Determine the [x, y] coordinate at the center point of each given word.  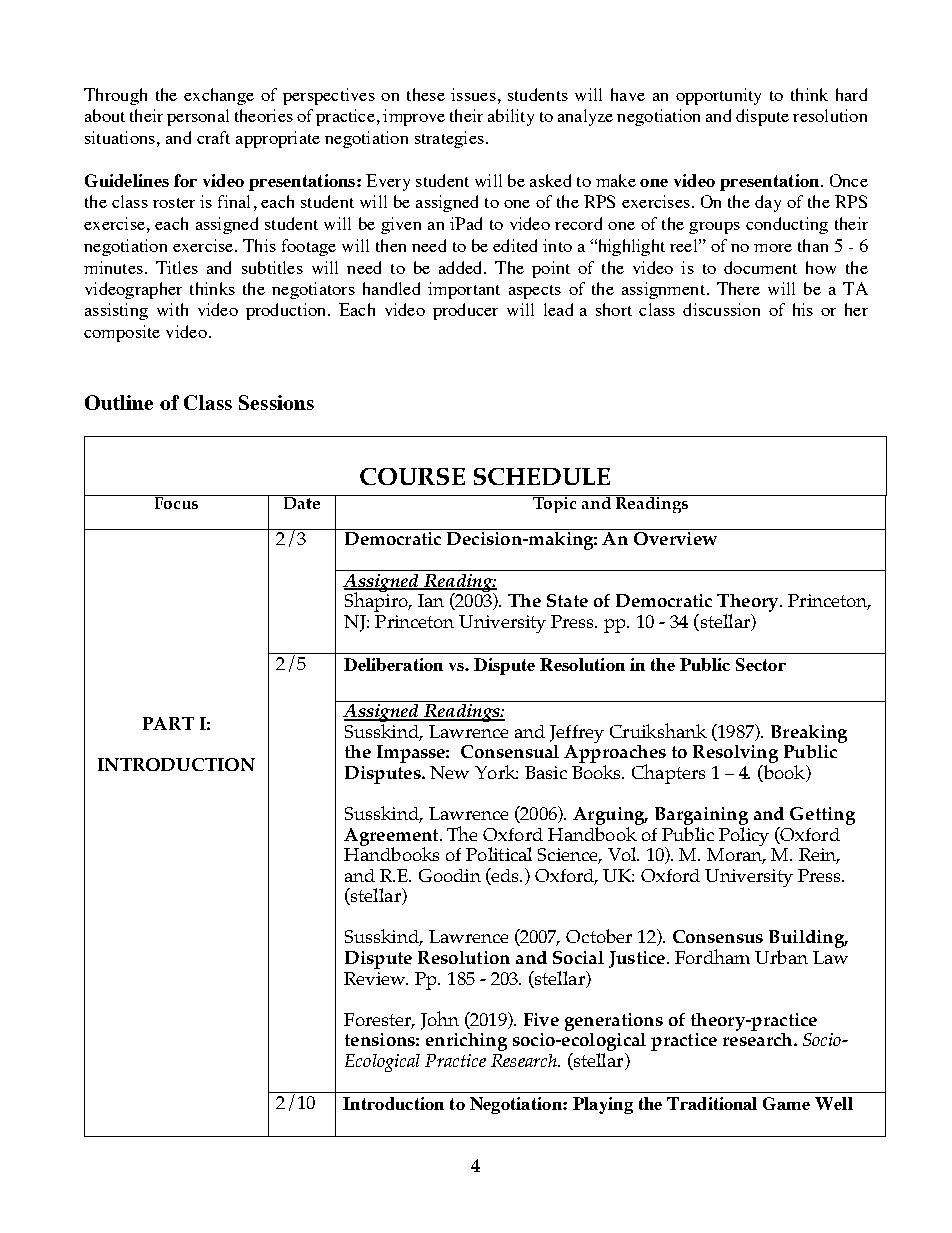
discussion [721, 309]
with [172, 309]
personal [198, 117]
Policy [744, 836]
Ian [431, 600]
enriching [466, 1042]
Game [786, 1103]
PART [168, 723]
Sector [761, 664]
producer [465, 311]
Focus [176, 502]
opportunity [718, 96]
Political [499, 854]
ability [511, 117]
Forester [379, 1020]
